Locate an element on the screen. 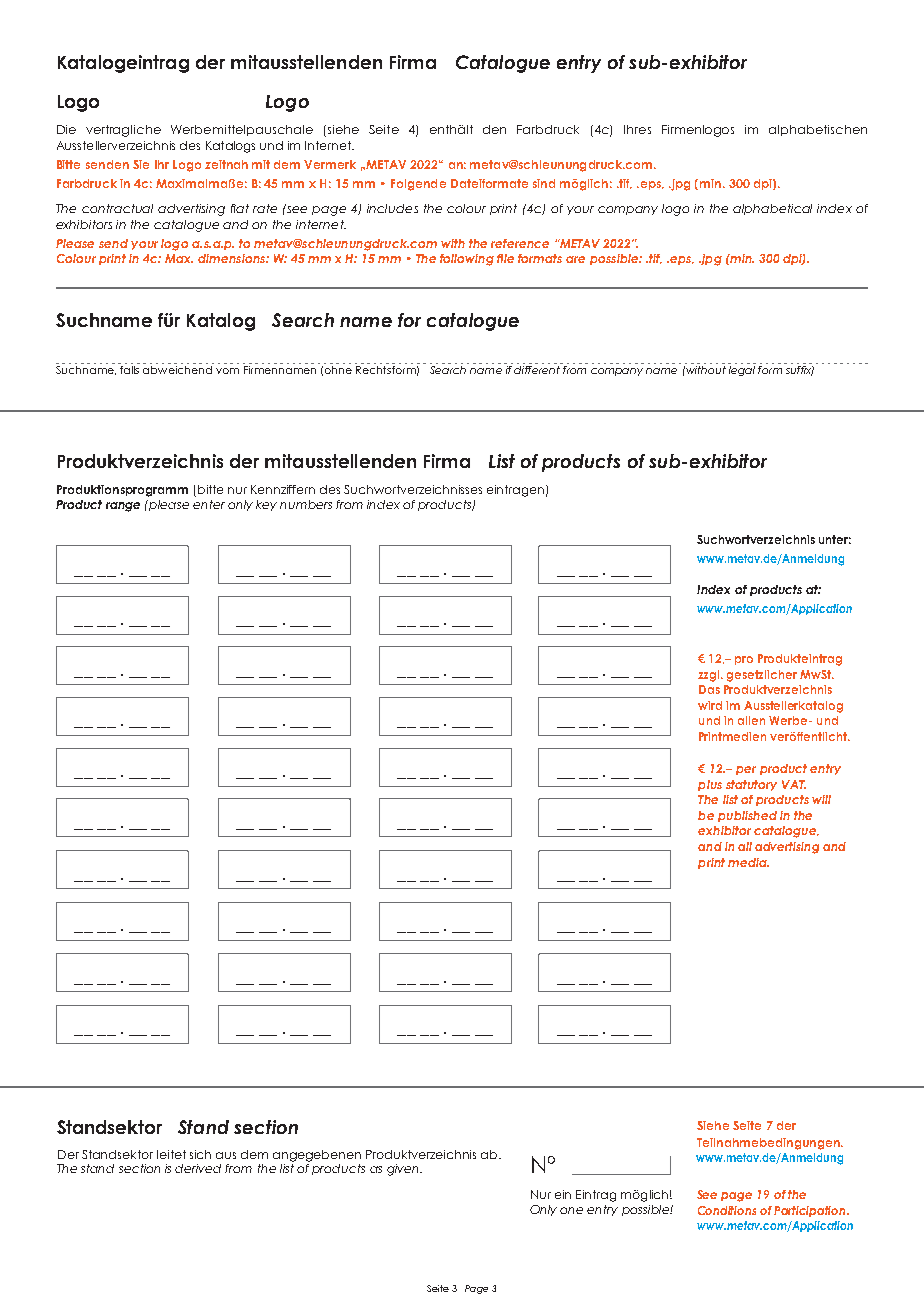  numbers is located at coordinates (306, 504).
